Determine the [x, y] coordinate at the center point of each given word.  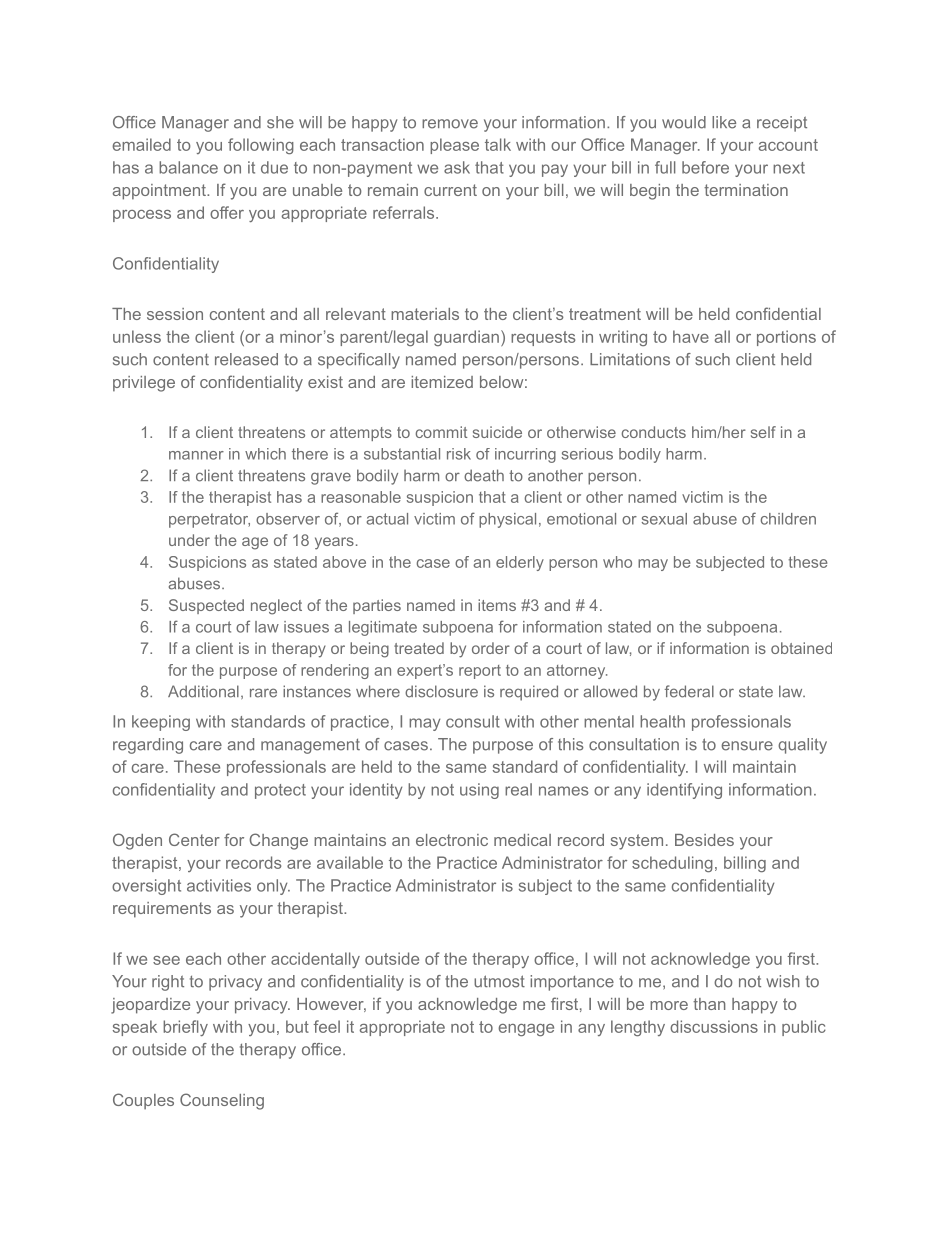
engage [526, 1030]
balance [188, 167]
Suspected [206, 606]
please [454, 146]
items [497, 605]
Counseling [222, 1101]
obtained [801, 648]
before [705, 167]
